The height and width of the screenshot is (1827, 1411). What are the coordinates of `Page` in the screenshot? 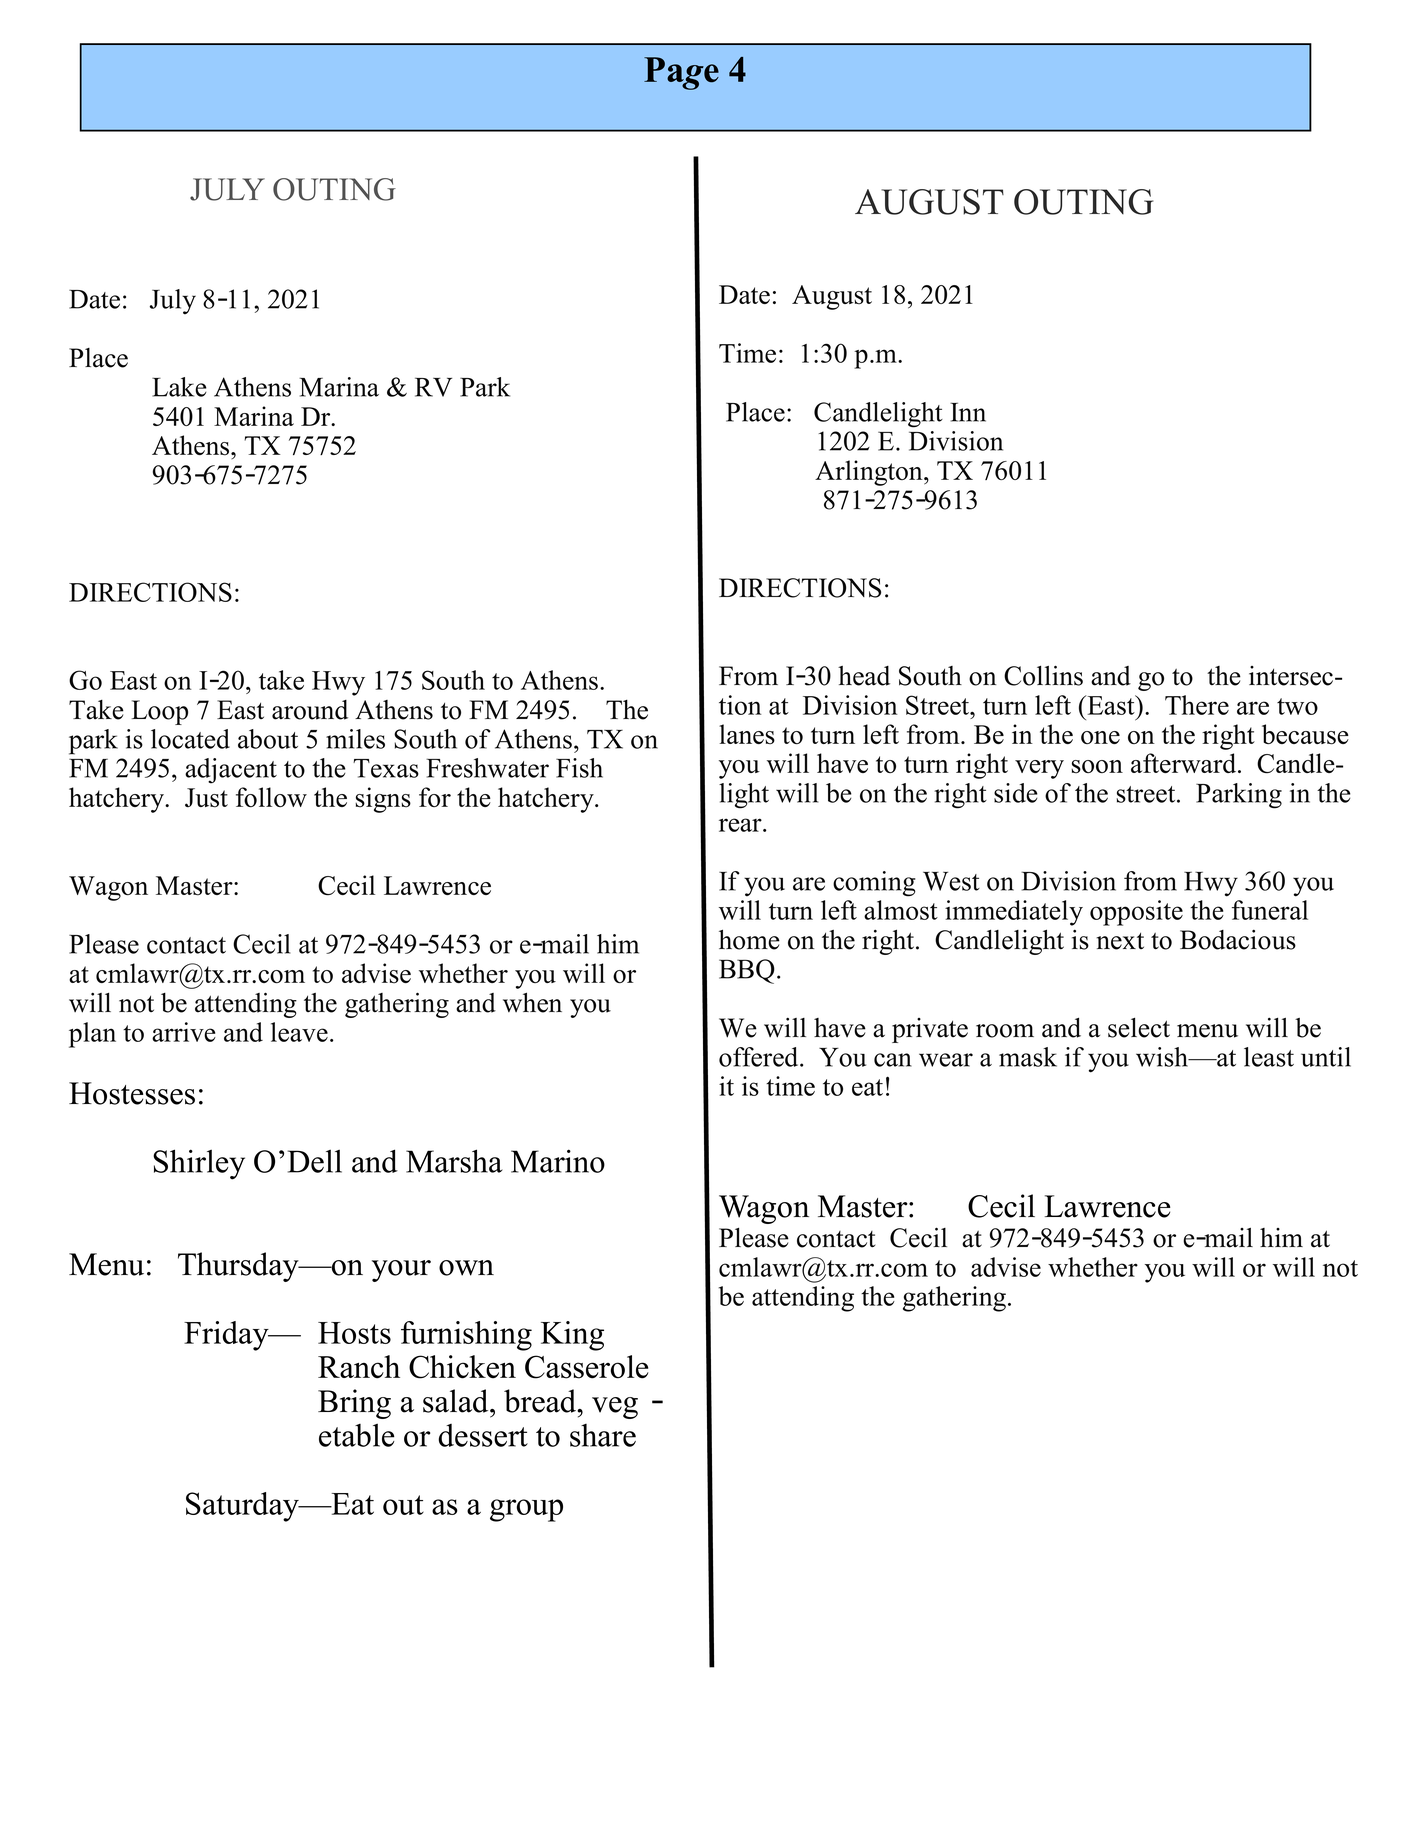 It's located at (681, 73).
